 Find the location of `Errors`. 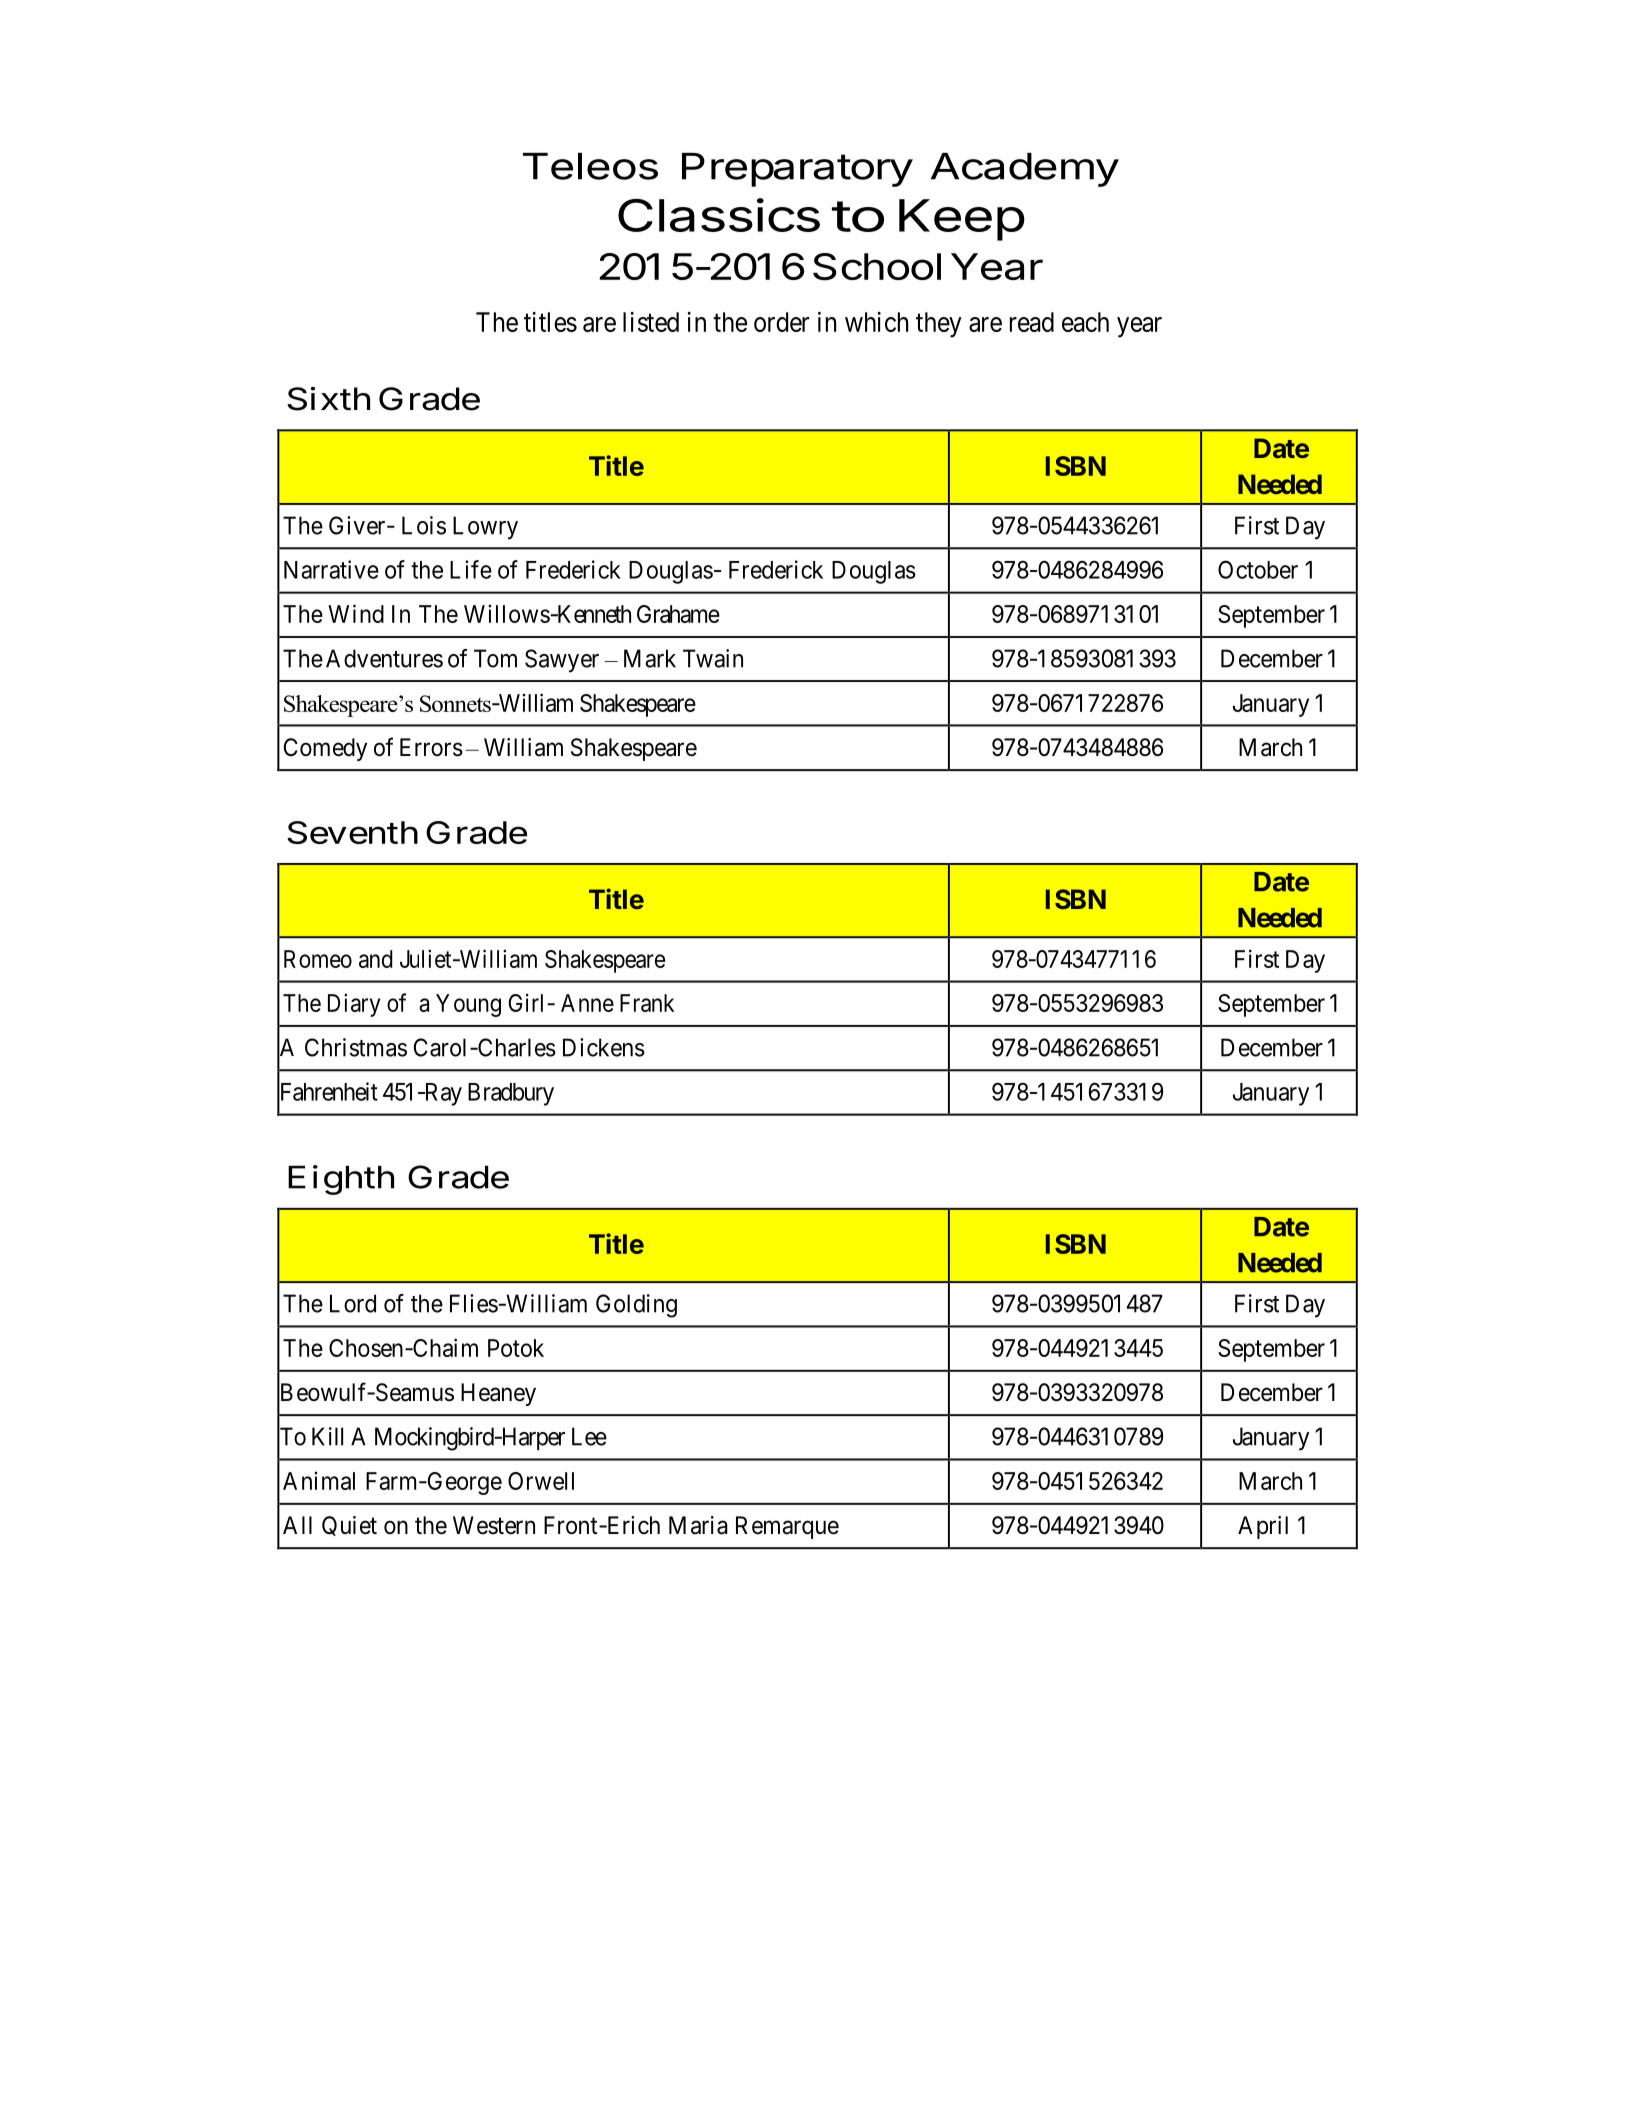

Errors is located at coordinates (431, 747).
